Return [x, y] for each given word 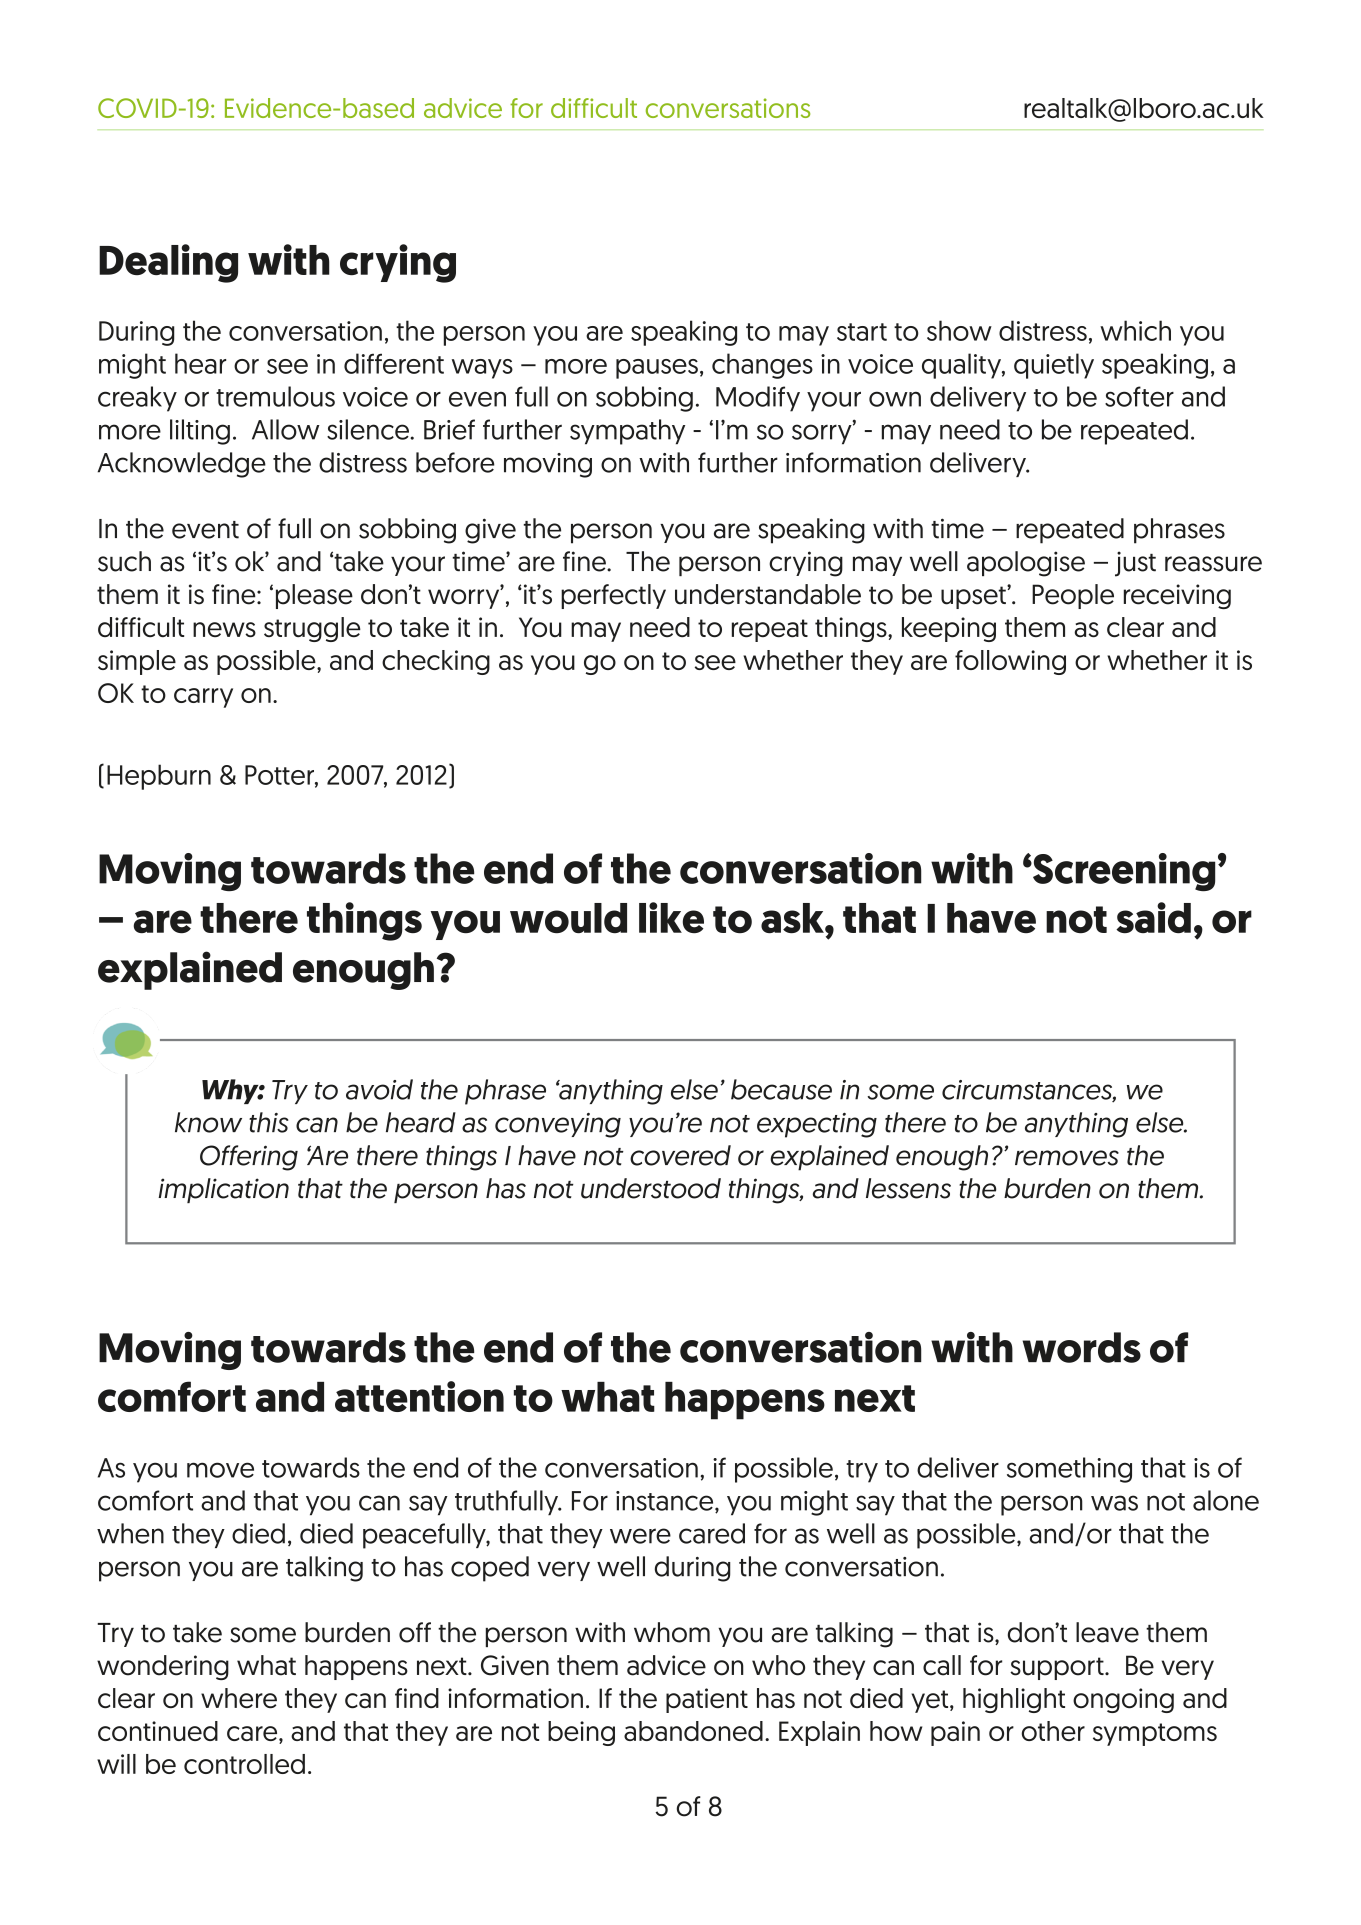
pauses [657, 369]
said [1153, 917]
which [1135, 330]
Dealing [168, 263]
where [239, 1698]
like [671, 917]
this [268, 1122]
